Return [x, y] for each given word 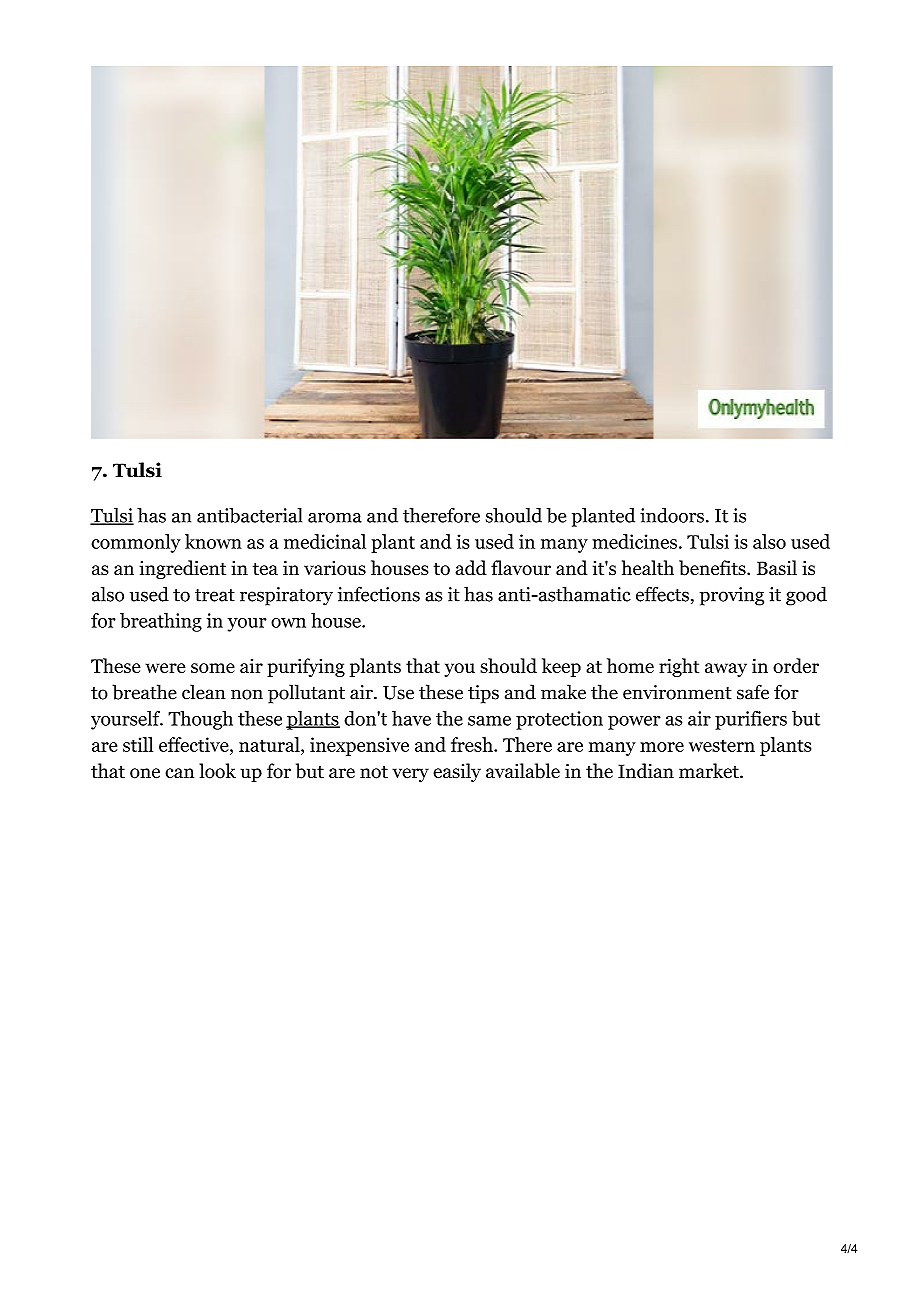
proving [732, 596]
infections [379, 594]
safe [753, 692]
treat [215, 595]
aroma [335, 518]
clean [204, 692]
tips [483, 694]
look [217, 771]
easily [457, 772]
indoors [672, 515]
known [213, 541]
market [710, 771]
